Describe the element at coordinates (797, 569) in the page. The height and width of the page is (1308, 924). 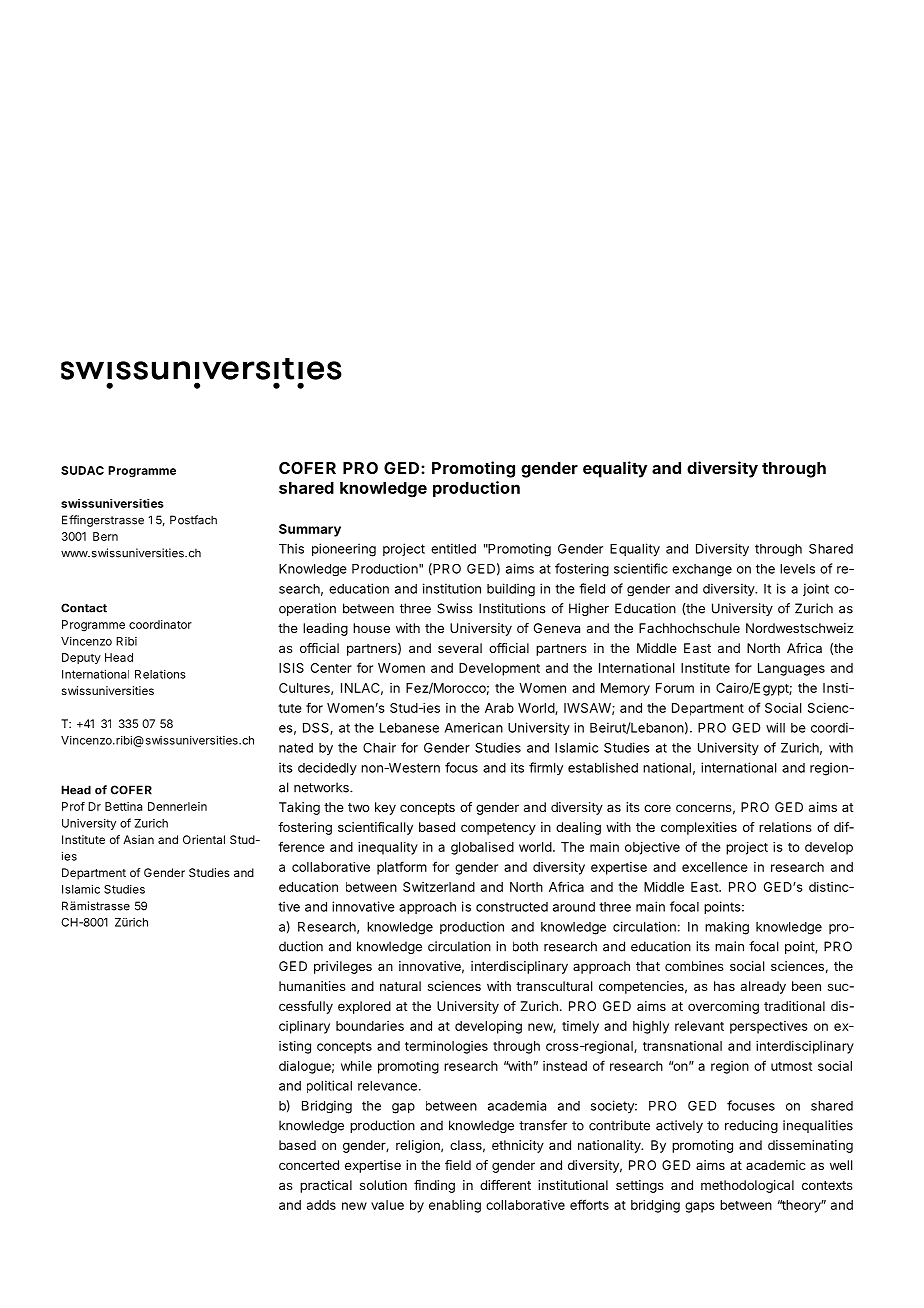
I see `levels` at that location.
